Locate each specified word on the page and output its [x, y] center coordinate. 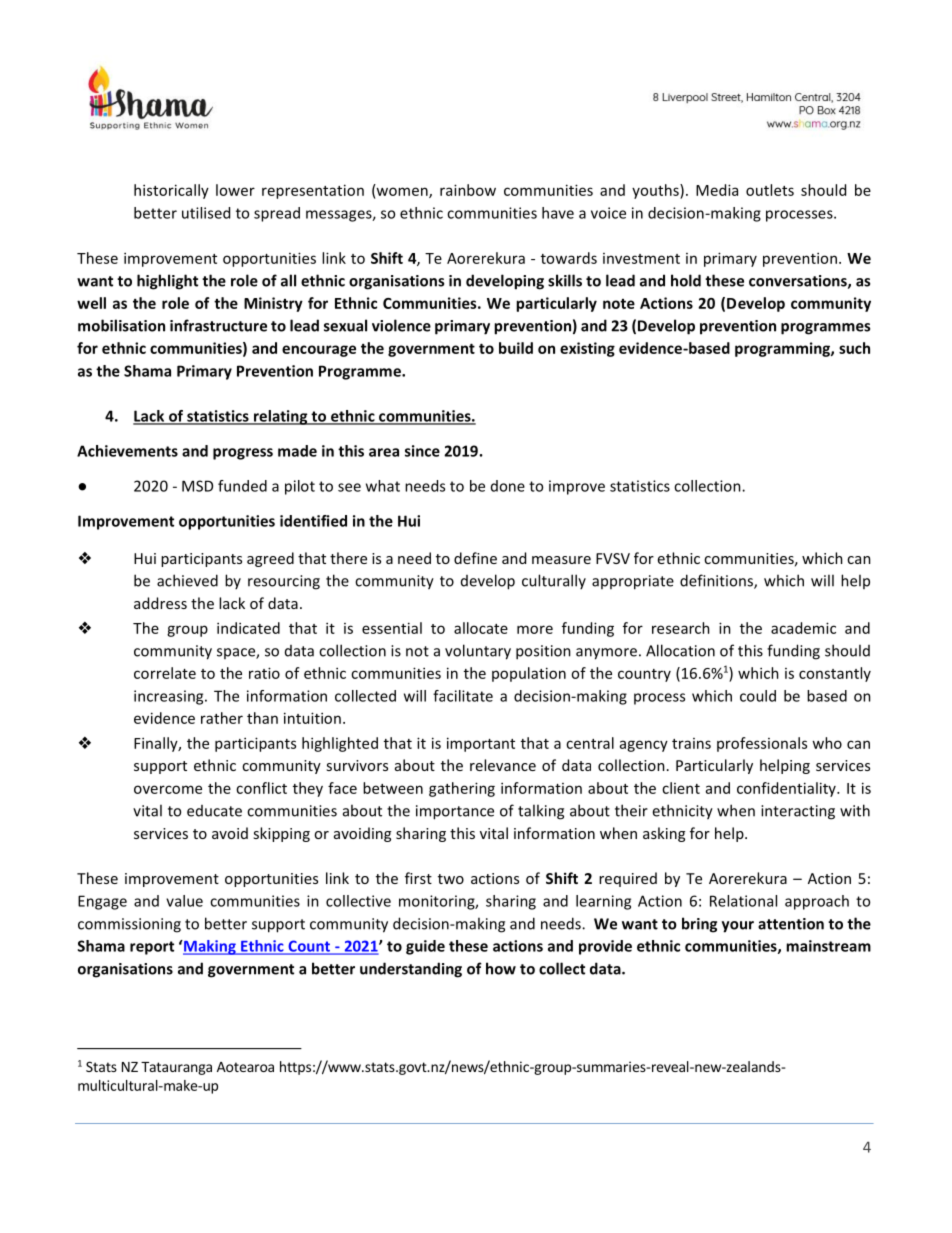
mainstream [828, 946]
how [501, 968]
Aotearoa [245, 1067]
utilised [206, 213]
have [558, 213]
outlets [770, 190]
